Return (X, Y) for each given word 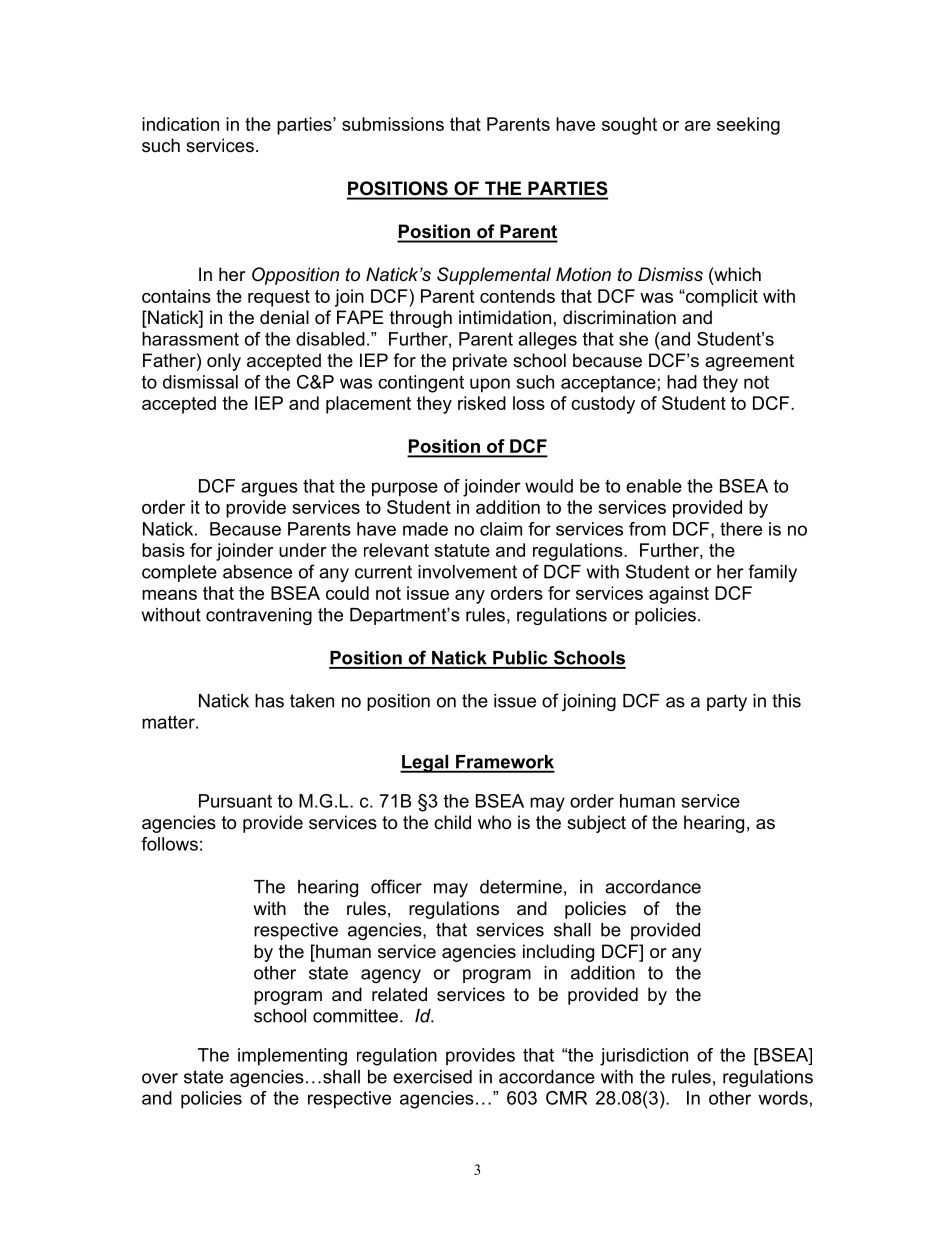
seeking (748, 126)
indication (180, 124)
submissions (393, 124)
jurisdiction (644, 1057)
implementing (292, 1057)
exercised (432, 1077)
